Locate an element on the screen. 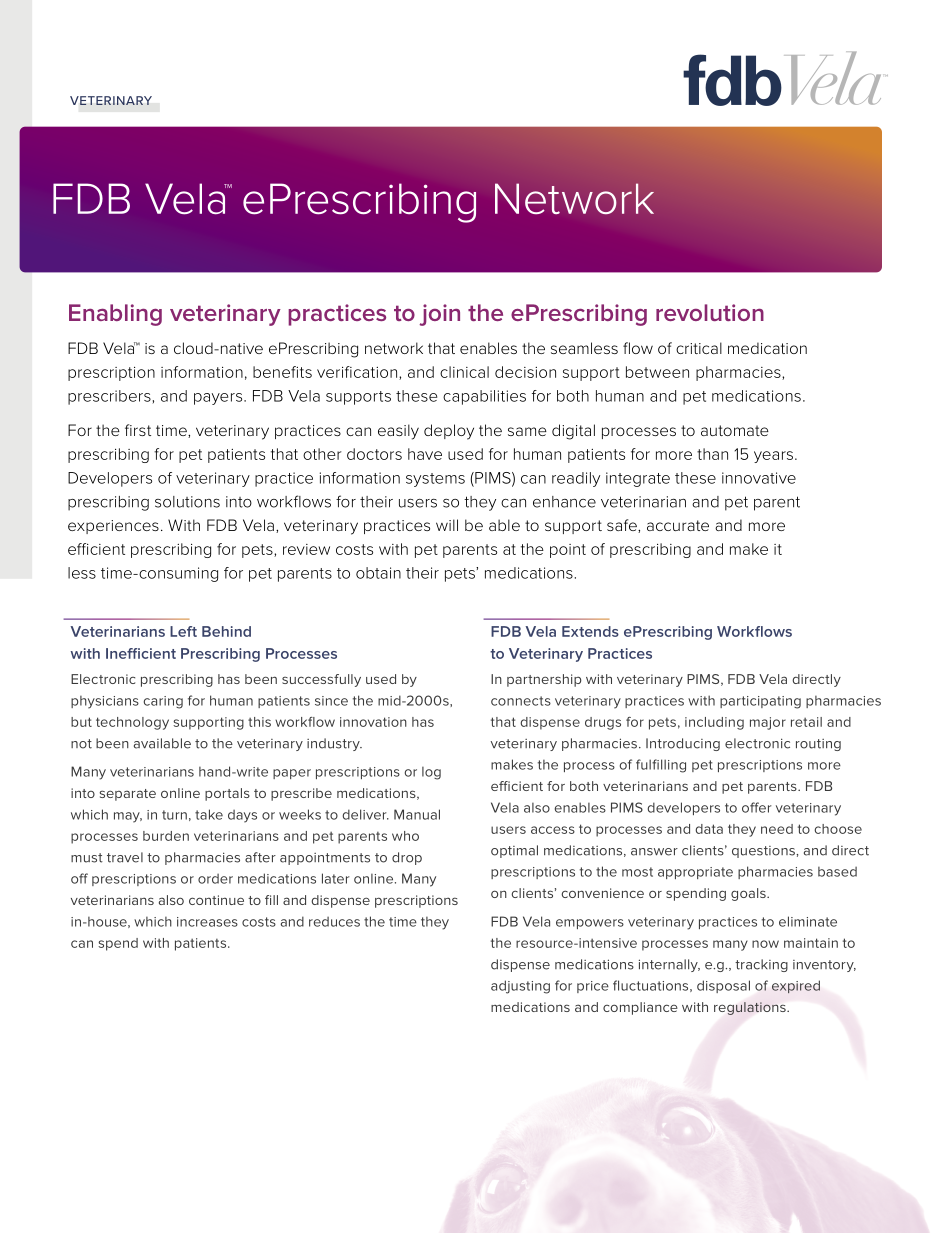  Left is located at coordinates (183, 631).
